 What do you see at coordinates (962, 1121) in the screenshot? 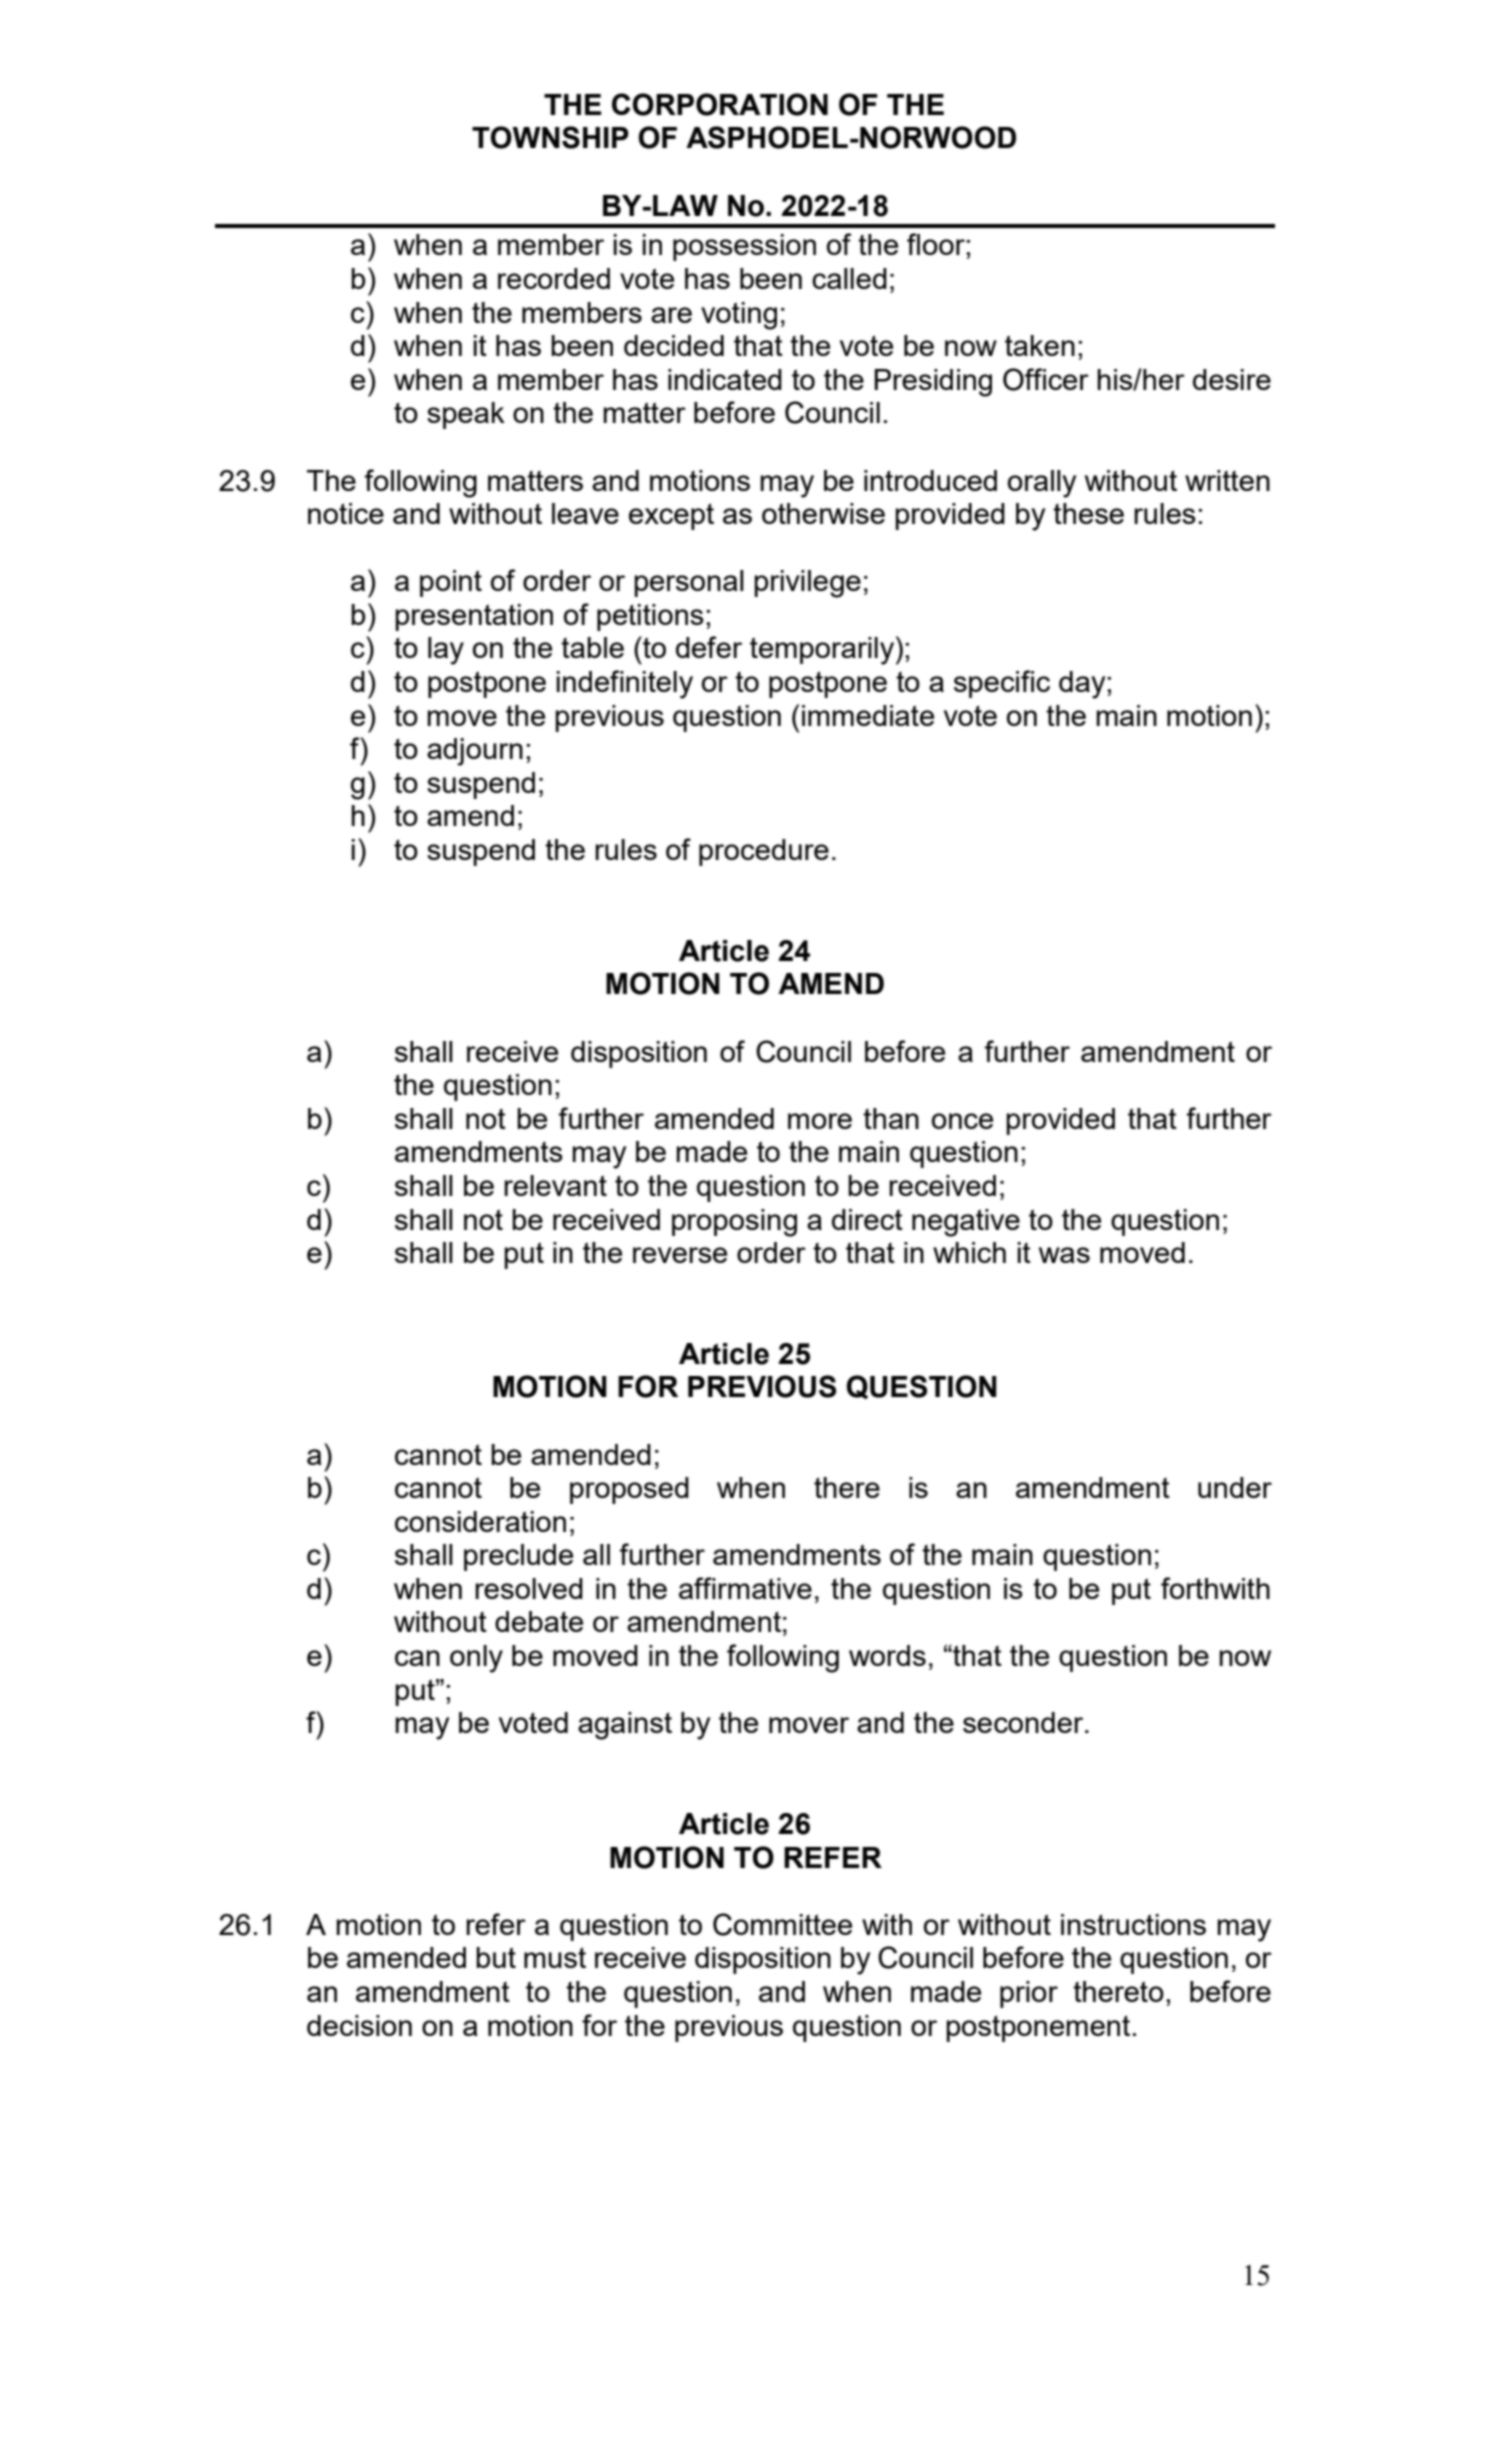
I see `once` at bounding box center [962, 1121].
